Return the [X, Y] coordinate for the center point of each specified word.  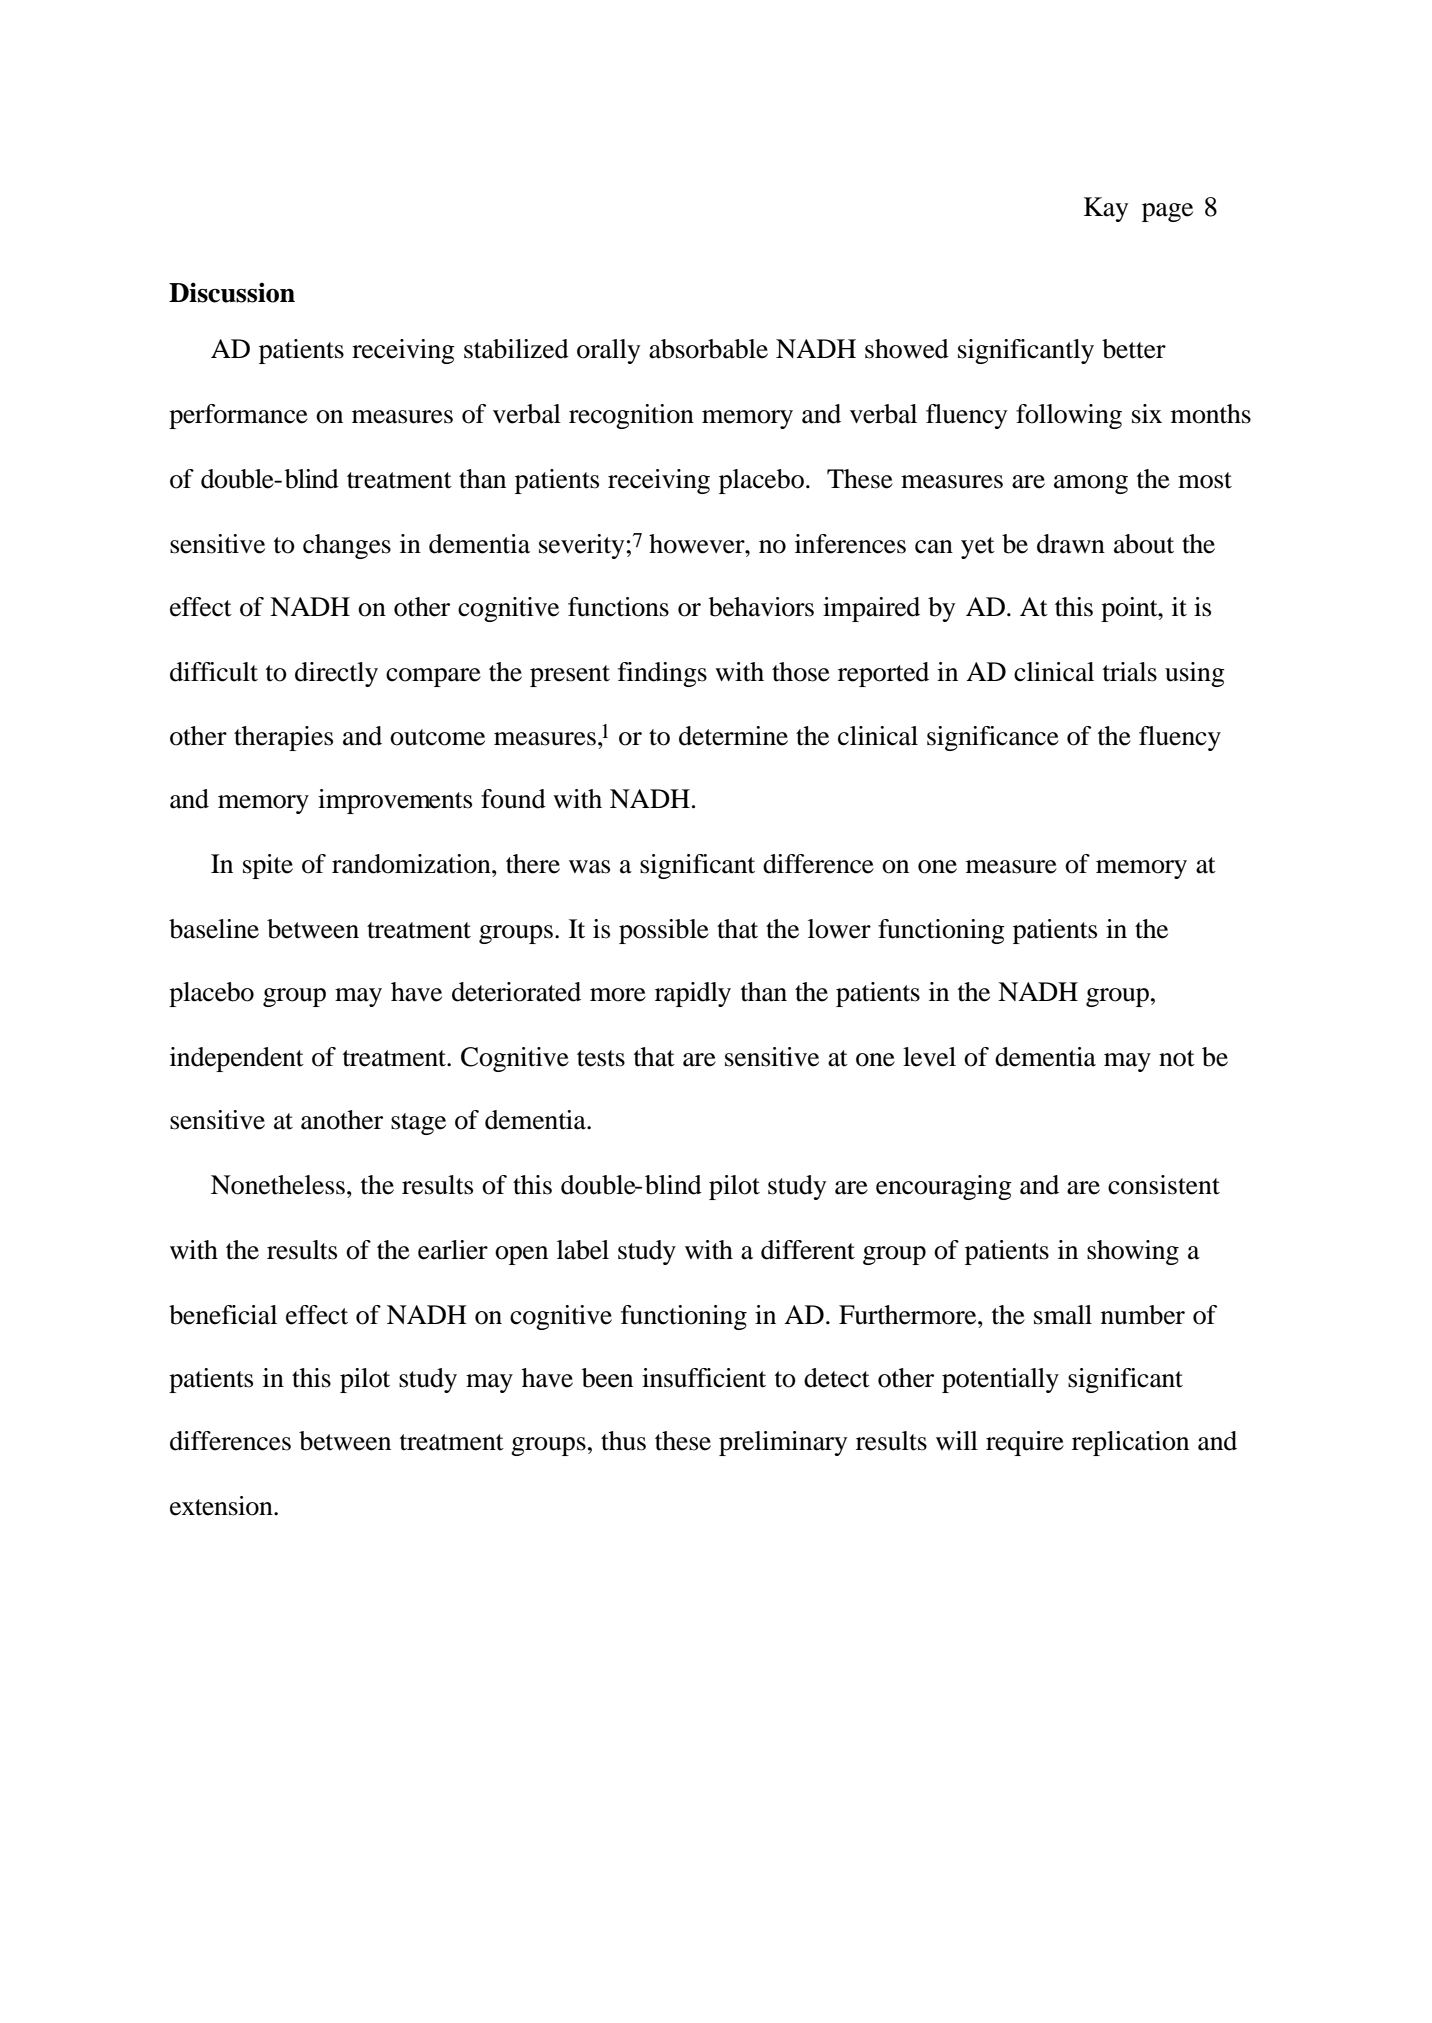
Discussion [232, 292]
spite [268, 866]
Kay [1106, 209]
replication [1130, 1443]
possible [664, 931]
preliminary [783, 1443]
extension [222, 1506]
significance [993, 738]
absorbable [708, 349]
